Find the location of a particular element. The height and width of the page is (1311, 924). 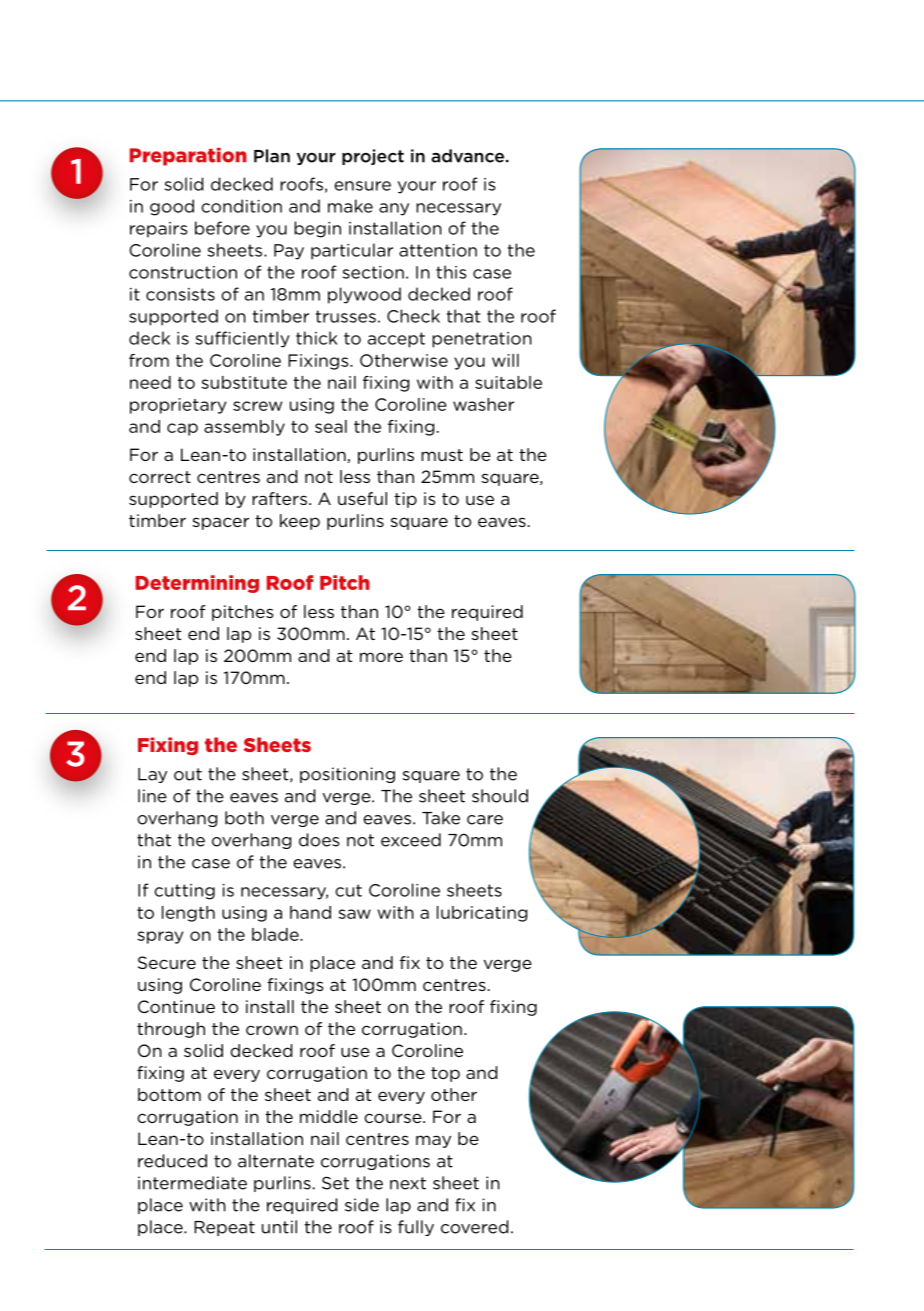

positioning is located at coordinates (347, 775).
